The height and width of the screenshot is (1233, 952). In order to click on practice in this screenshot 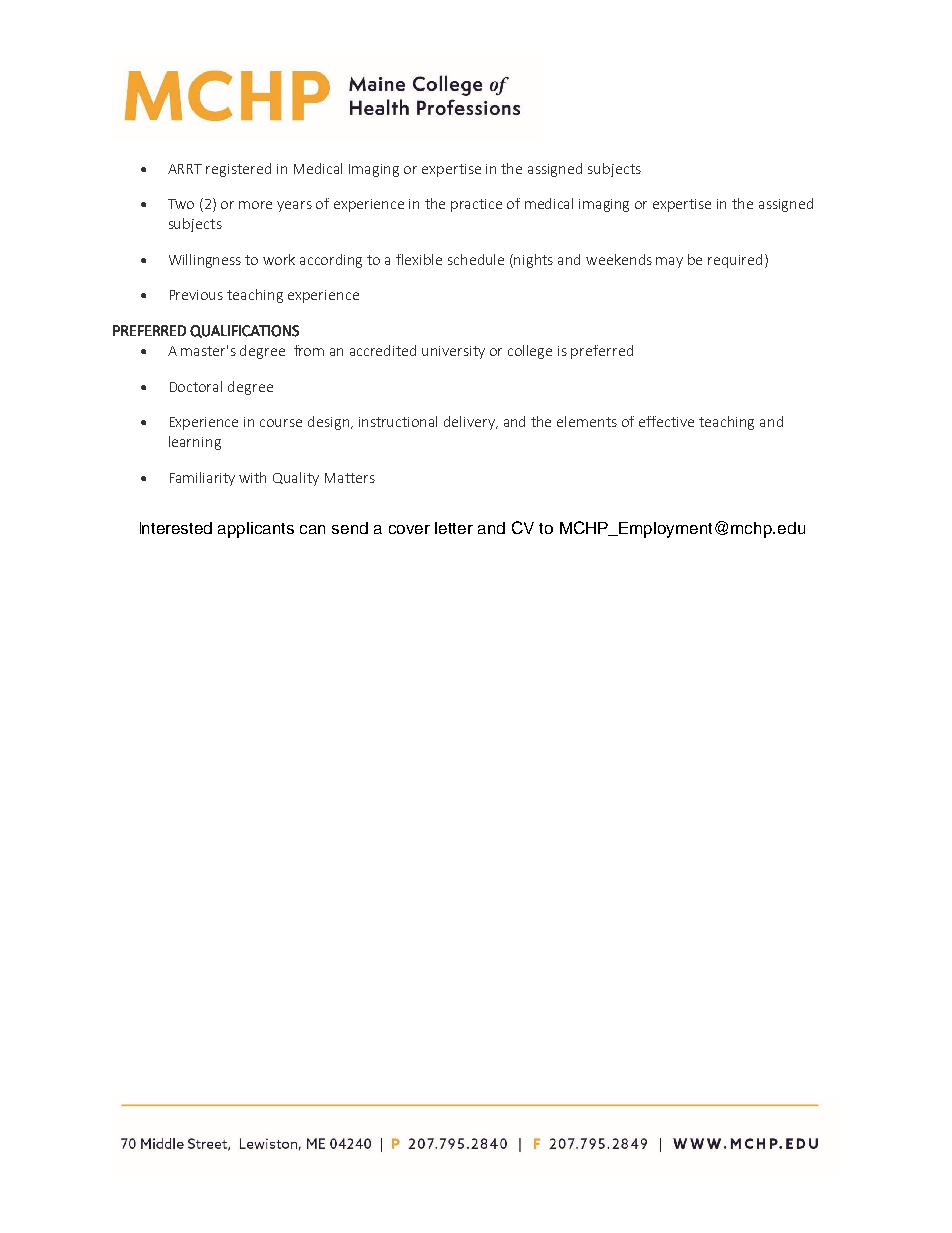, I will do `click(476, 205)`.
